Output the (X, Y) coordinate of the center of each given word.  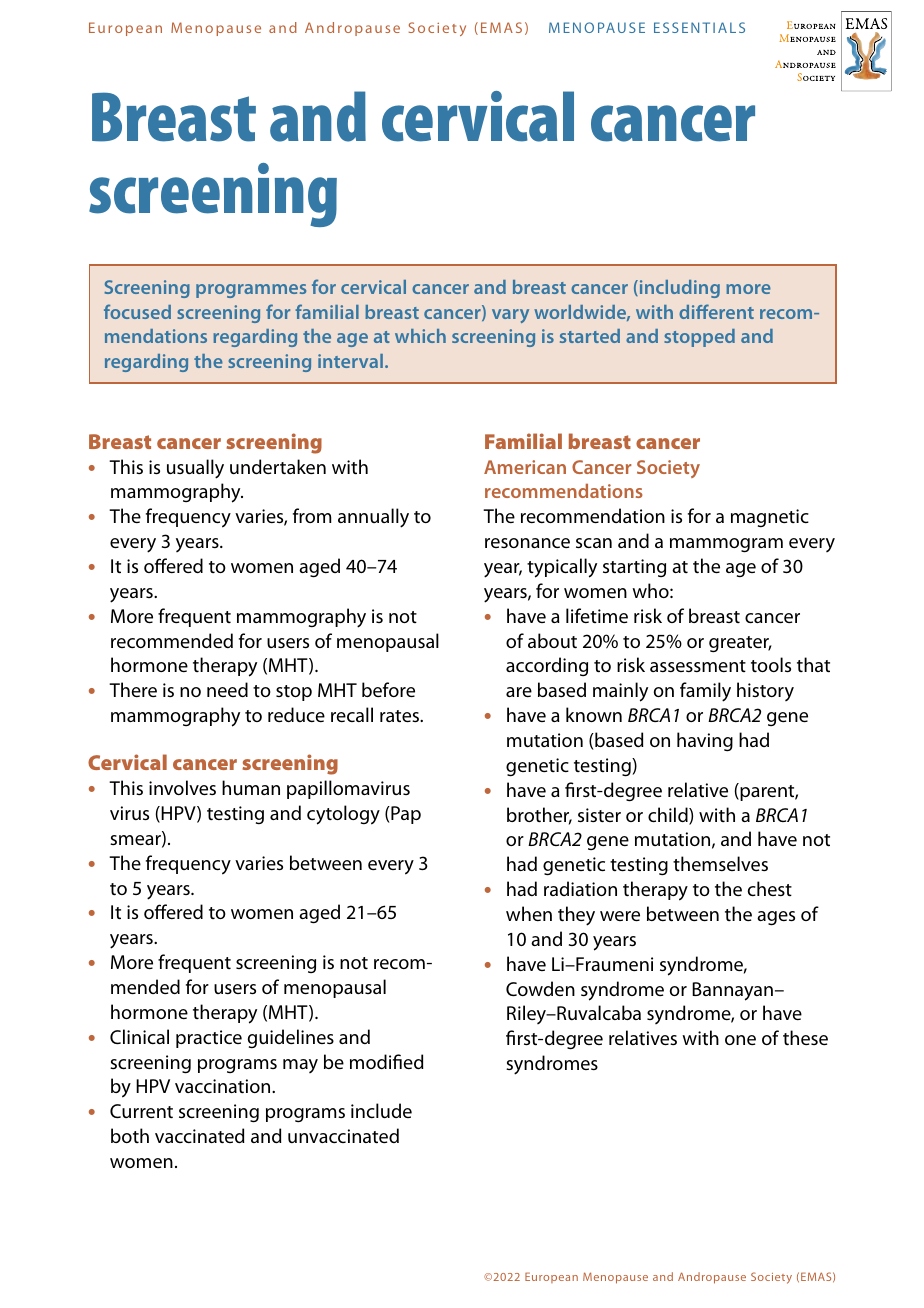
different (716, 311)
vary (510, 316)
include (381, 1110)
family (705, 692)
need (227, 689)
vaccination (224, 1086)
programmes (251, 291)
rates (401, 716)
